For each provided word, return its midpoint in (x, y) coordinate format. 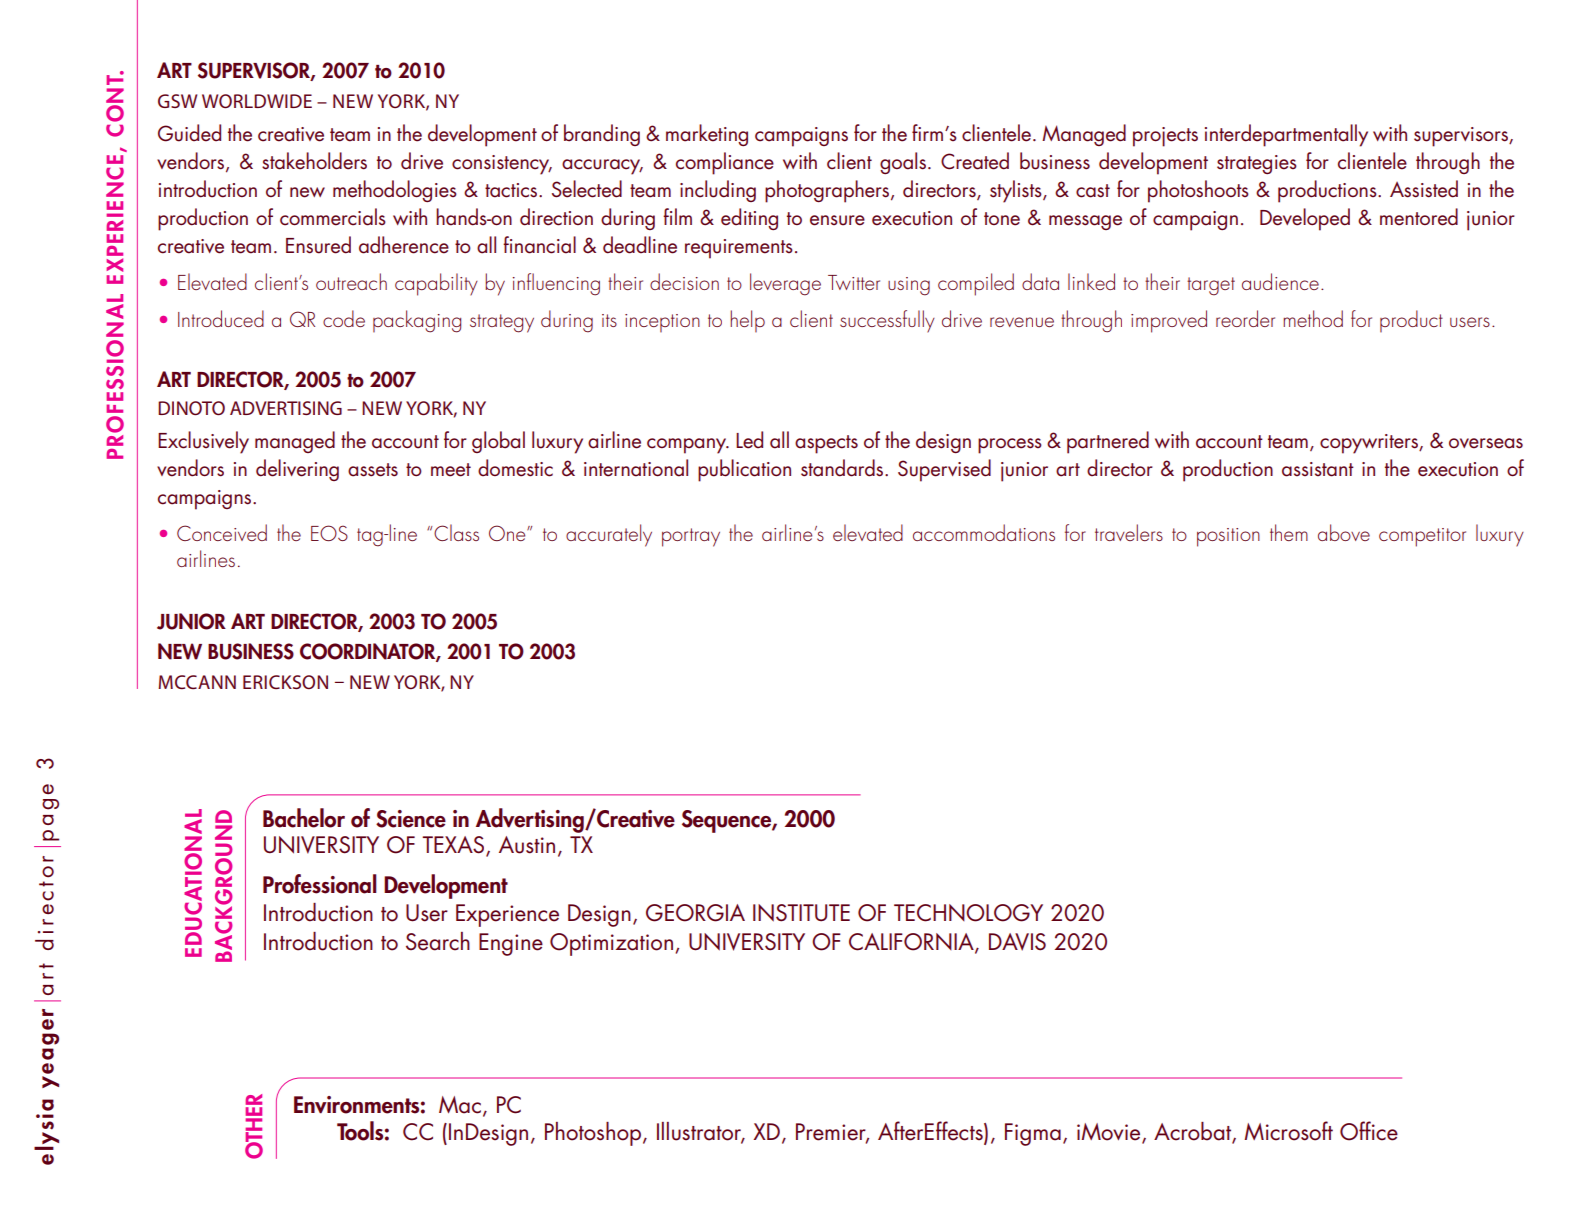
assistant (1318, 469)
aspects (826, 444)
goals (903, 163)
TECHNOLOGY (968, 913)
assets (373, 470)
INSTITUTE (801, 913)
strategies (1257, 164)
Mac (460, 1105)
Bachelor (304, 818)
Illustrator (700, 1132)
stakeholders (314, 161)
